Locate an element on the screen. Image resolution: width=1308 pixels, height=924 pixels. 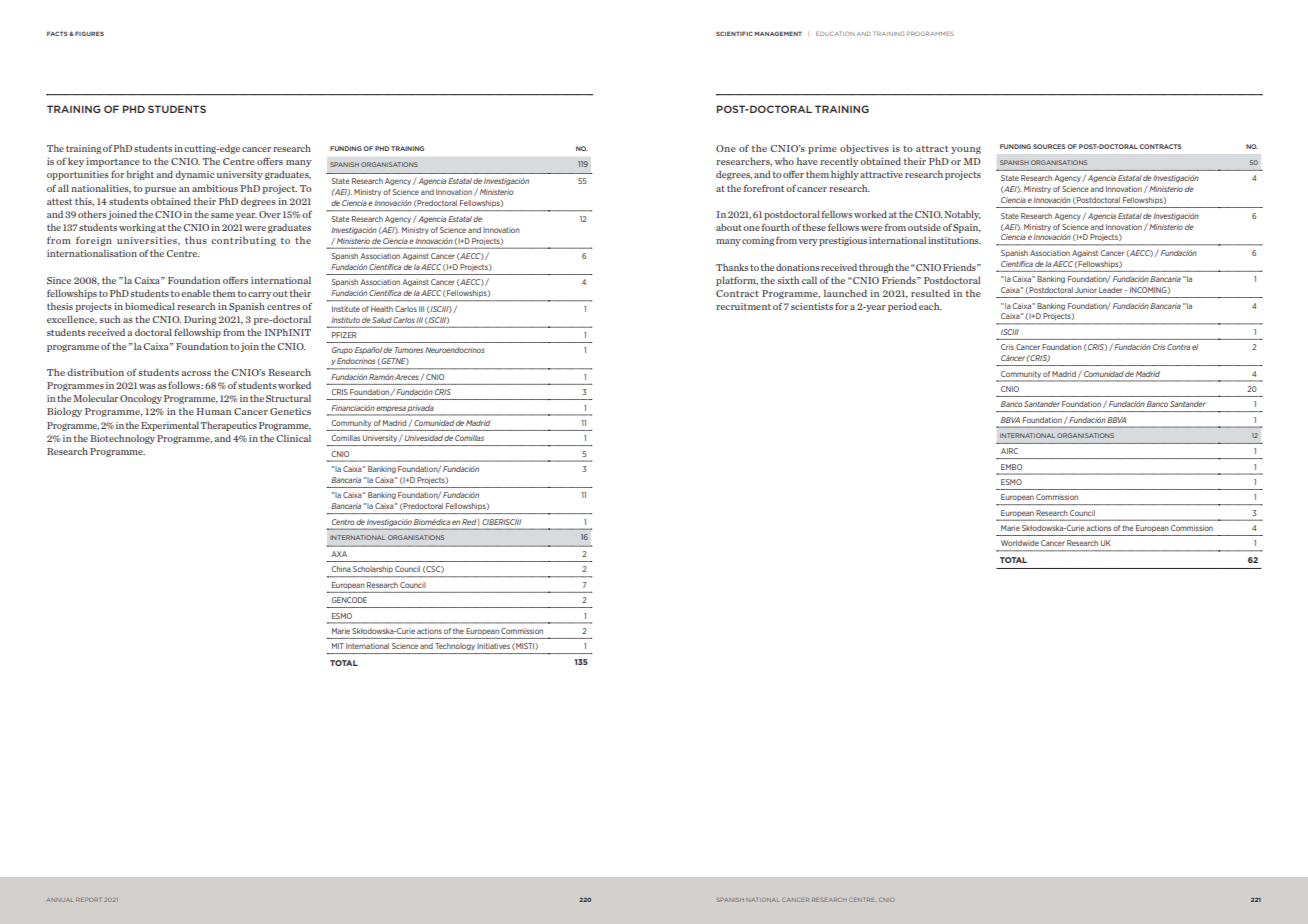
Management is located at coordinates (778, 33).
